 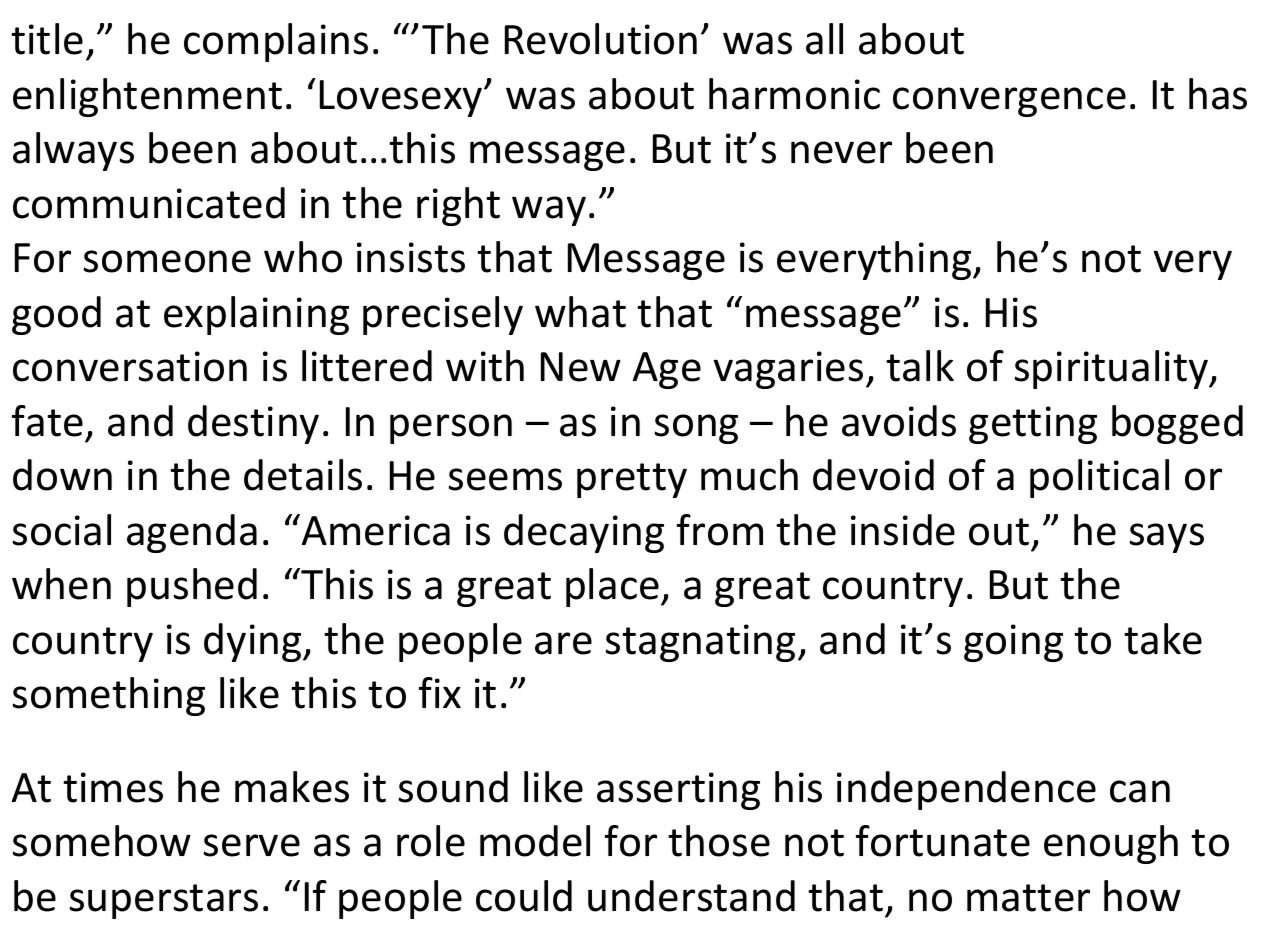 I want to click on matter, so click(x=1028, y=898).
